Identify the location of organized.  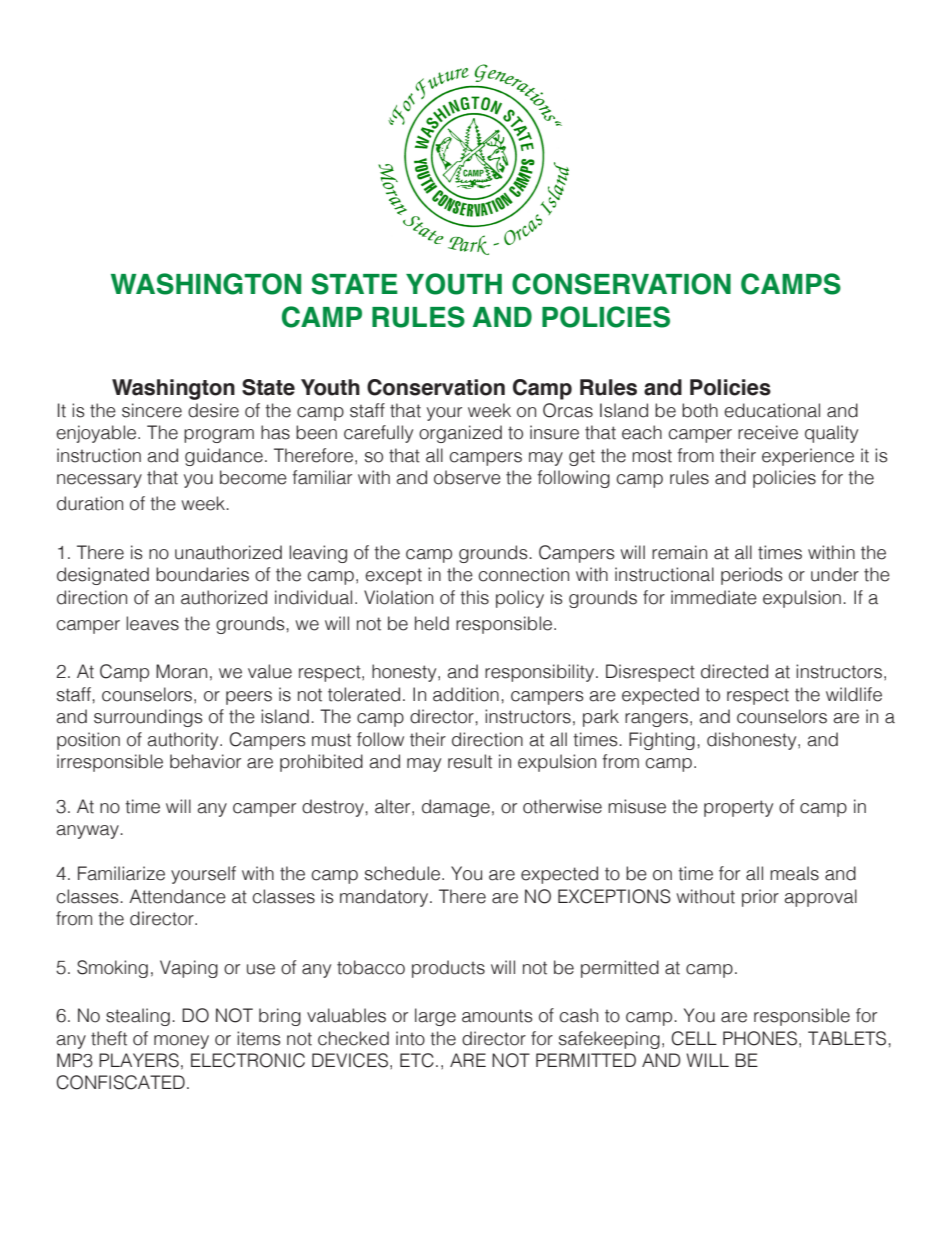
(460, 434).
